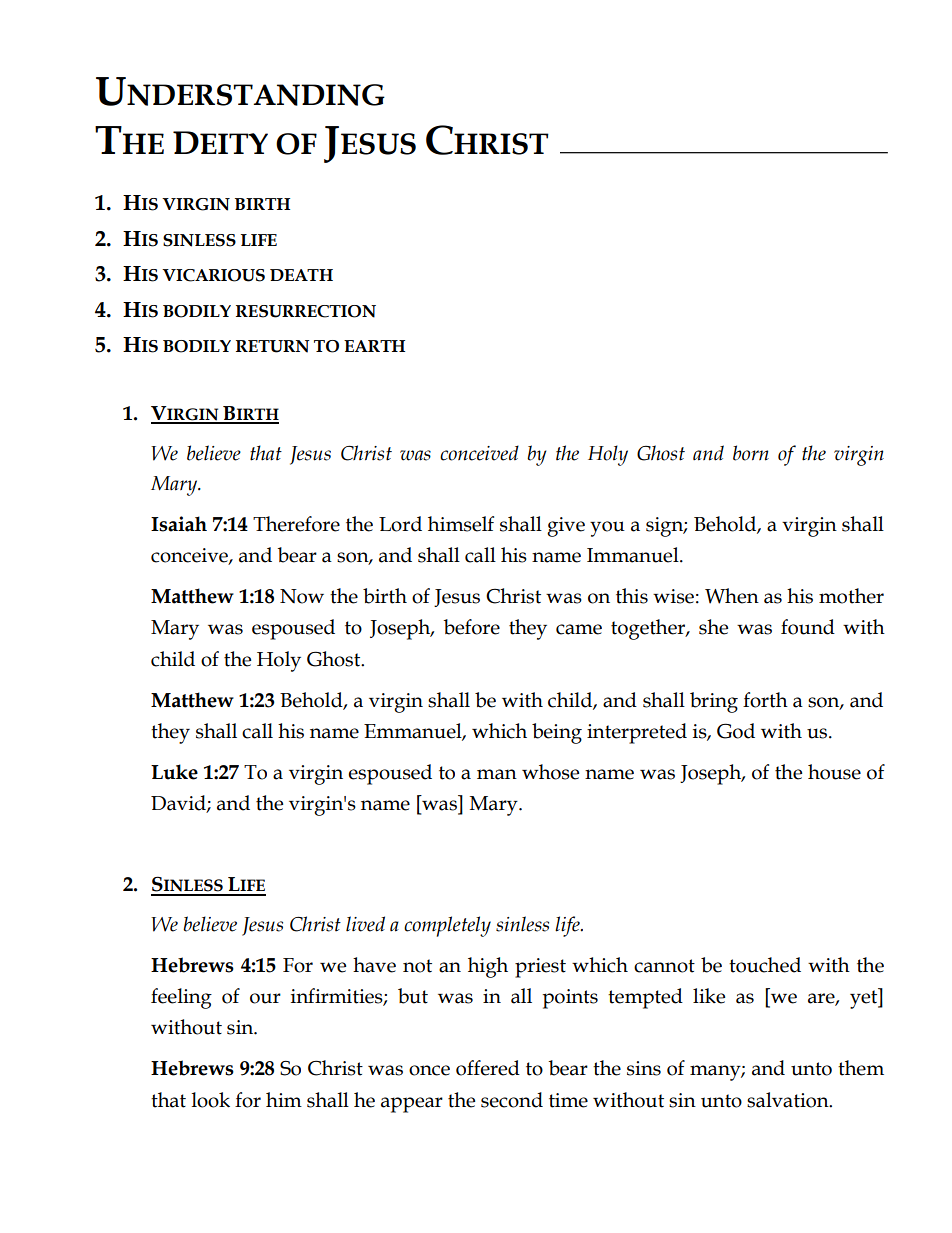 This page has width=952, height=1233. What do you see at coordinates (447, 926) in the page?
I see `completely` at bounding box center [447, 926].
